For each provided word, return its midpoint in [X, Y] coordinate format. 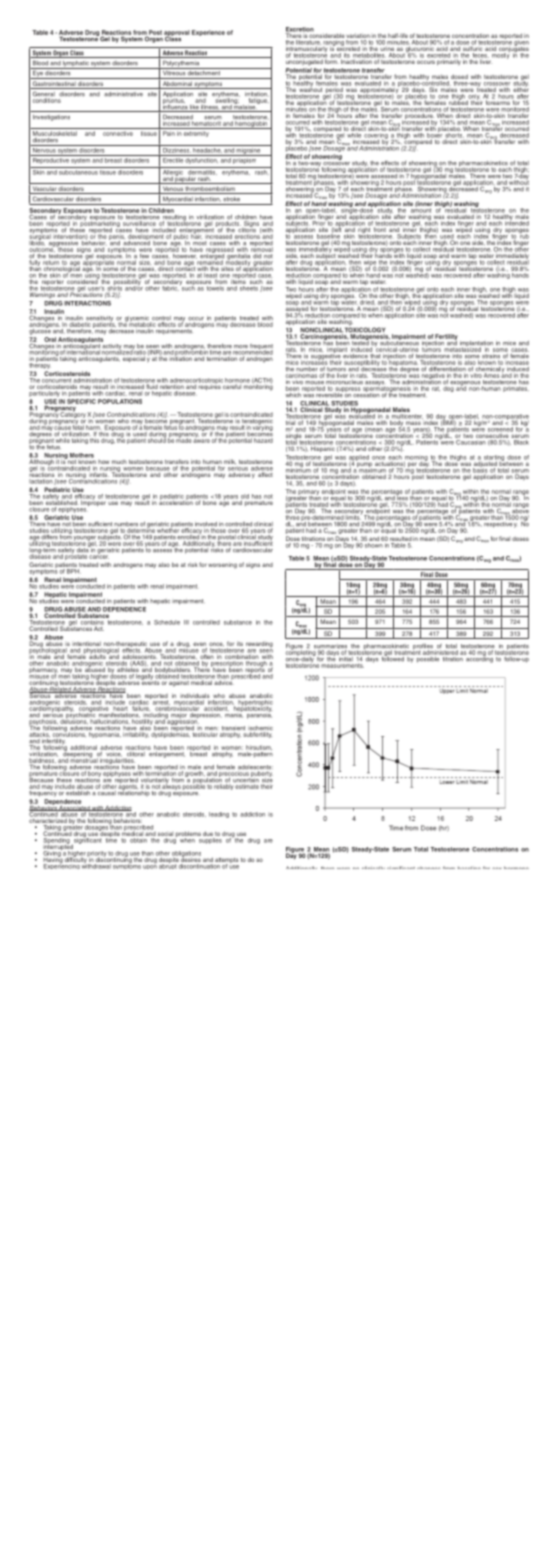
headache [207, 149]
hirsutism [259, 747]
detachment [204, 72]
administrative [123, 94]
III [186, 622]
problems [188, 835]
